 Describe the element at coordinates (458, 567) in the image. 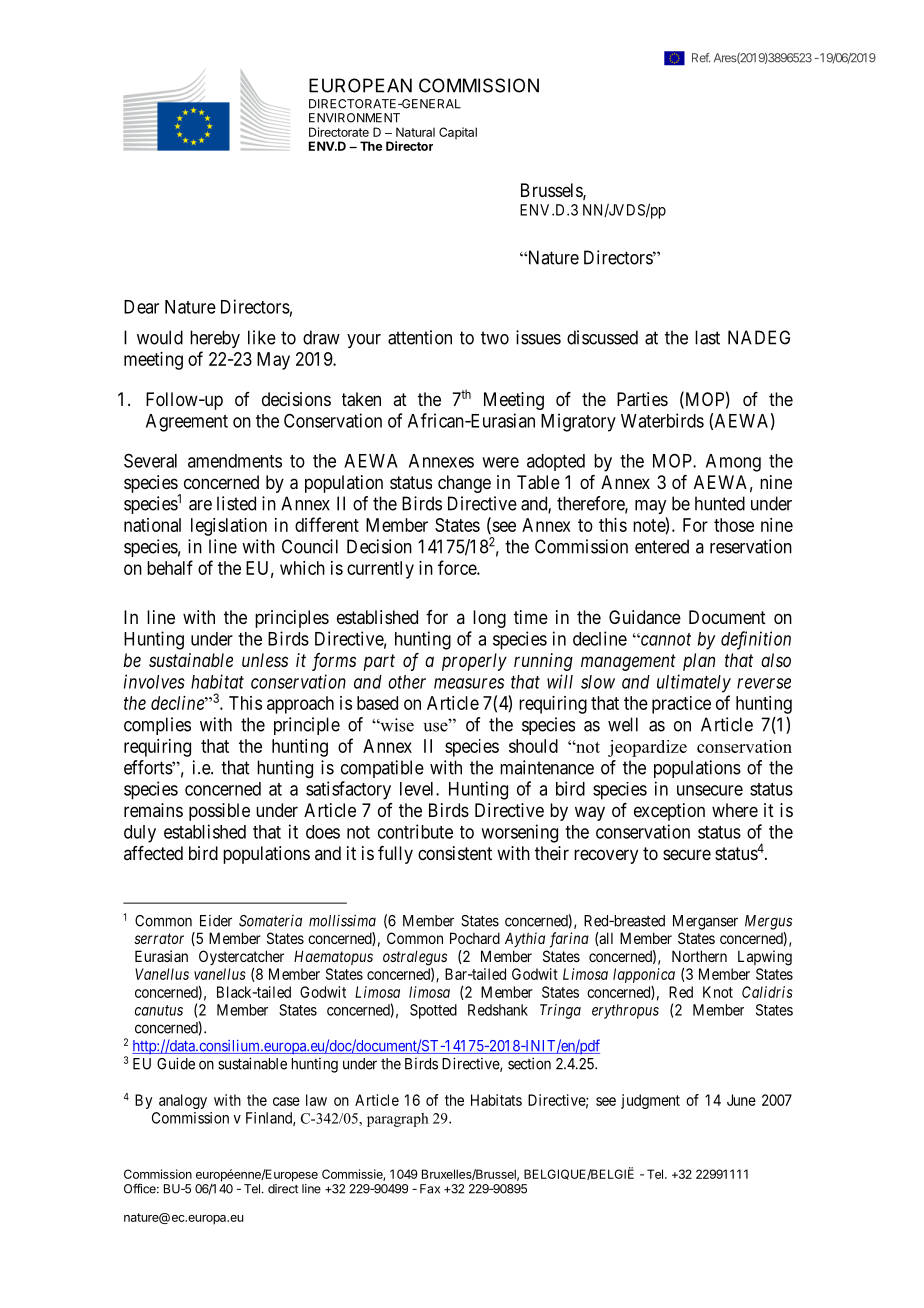

I see `force` at that location.
